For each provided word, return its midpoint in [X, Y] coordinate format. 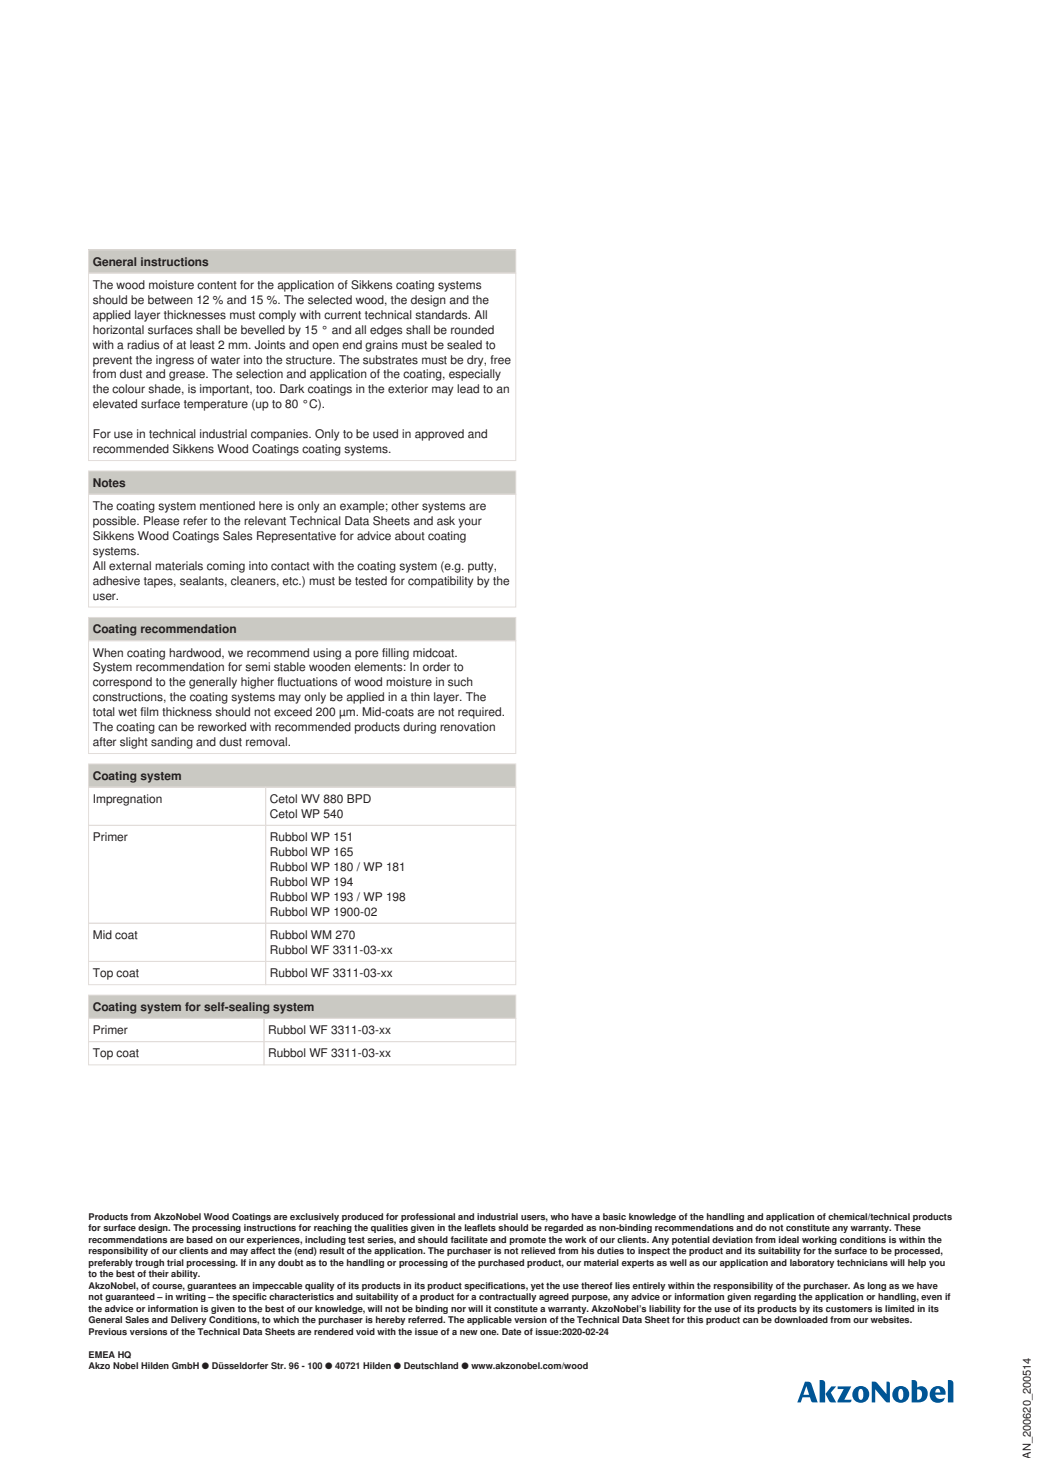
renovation [467, 727]
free [500, 360]
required [481, 713]
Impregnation [127, 800]
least [202, 345]
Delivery [188, 1320]
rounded [472, 330]
